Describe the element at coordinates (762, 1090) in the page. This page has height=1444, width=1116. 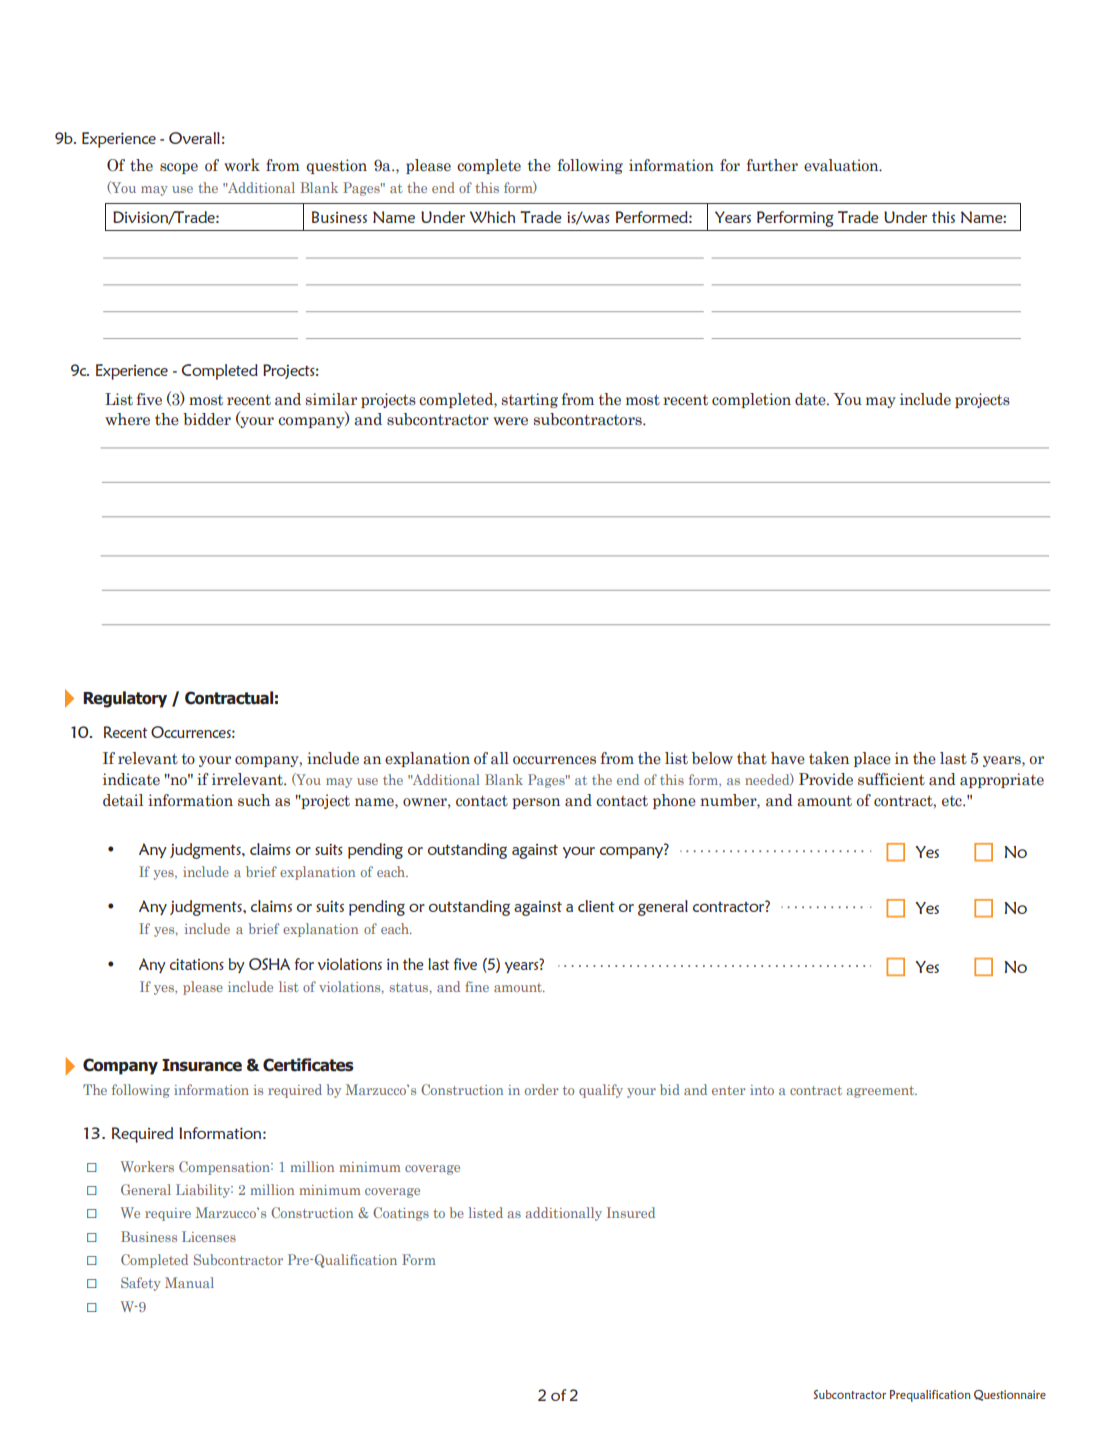
I see `into` at that location.
